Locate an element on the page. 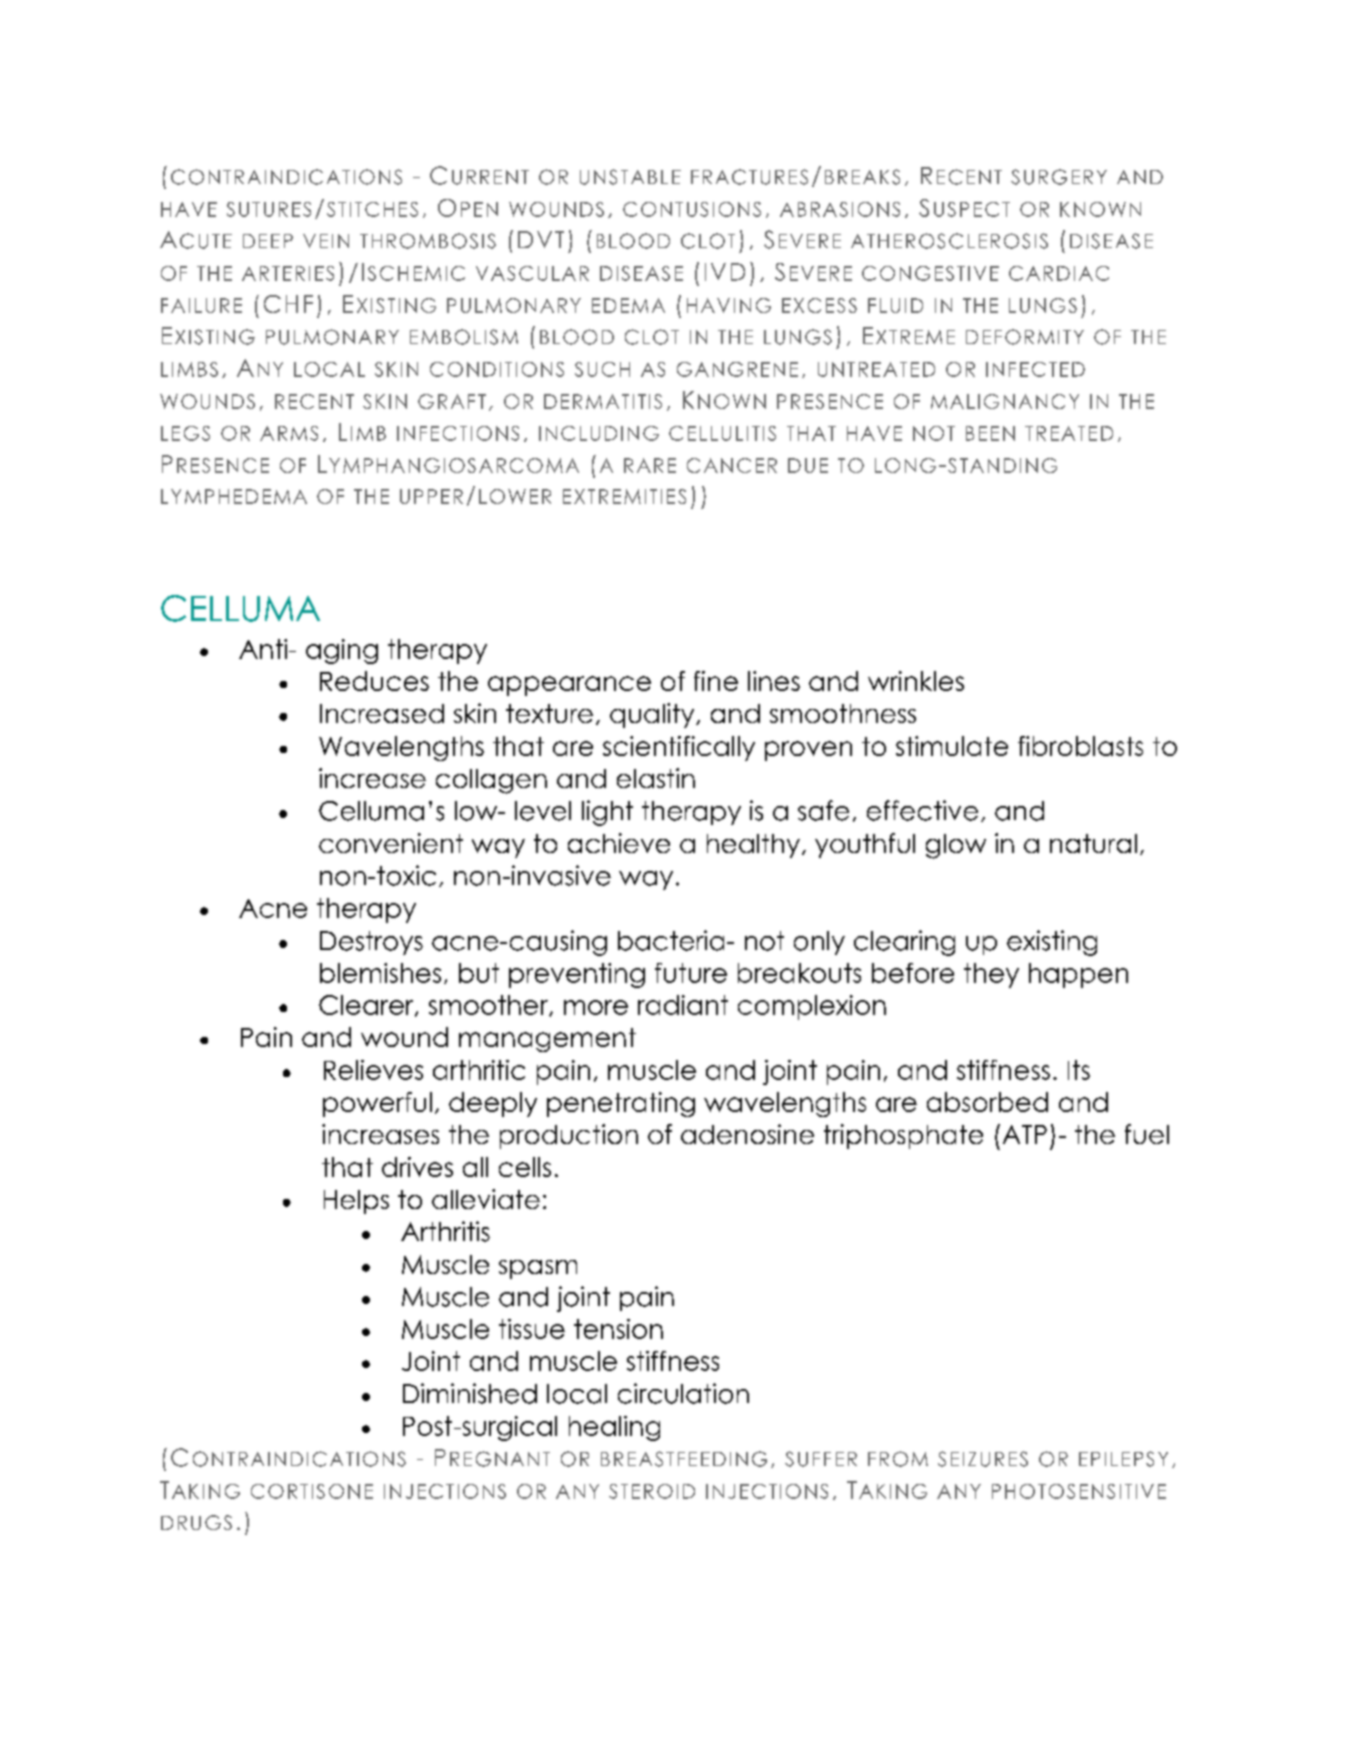 This document has width=1347, height=1743. convenient is located at coordinates (391, 843).
